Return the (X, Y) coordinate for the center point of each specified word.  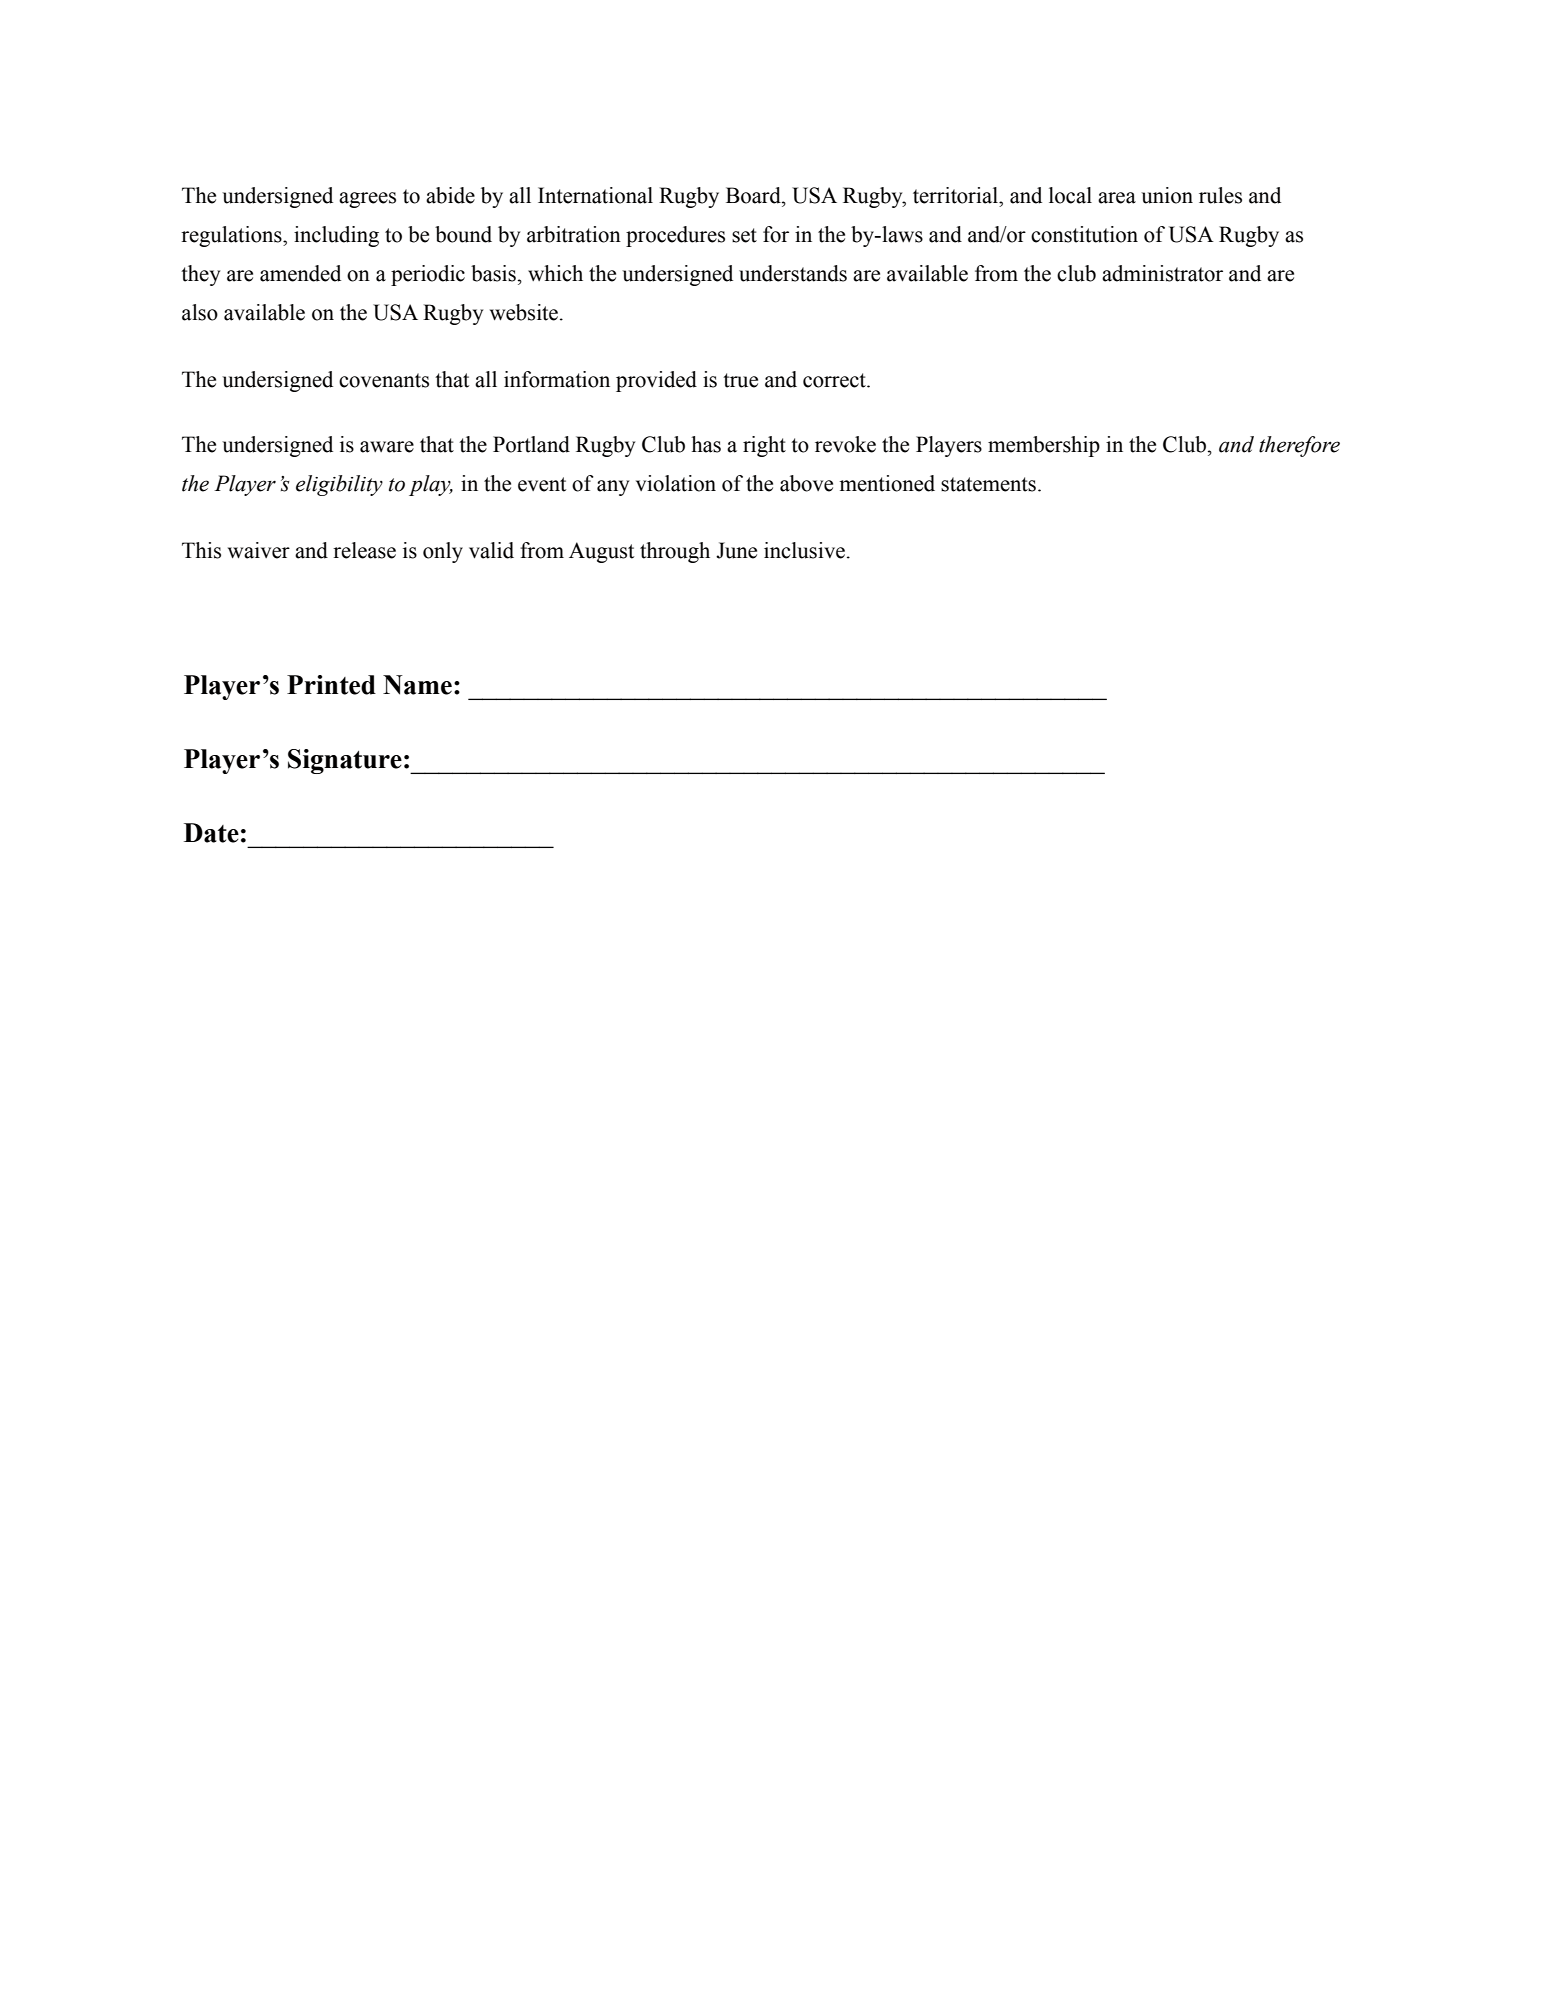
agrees (367, 200)
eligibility (339, 485)
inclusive (804, 550)
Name (417, 685)
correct (835, 380)
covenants (384, 380)
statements (988, 484)
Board (754, 195)
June (736, 550)
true (740, 380)
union (1167, 195)
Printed (331, 685)
